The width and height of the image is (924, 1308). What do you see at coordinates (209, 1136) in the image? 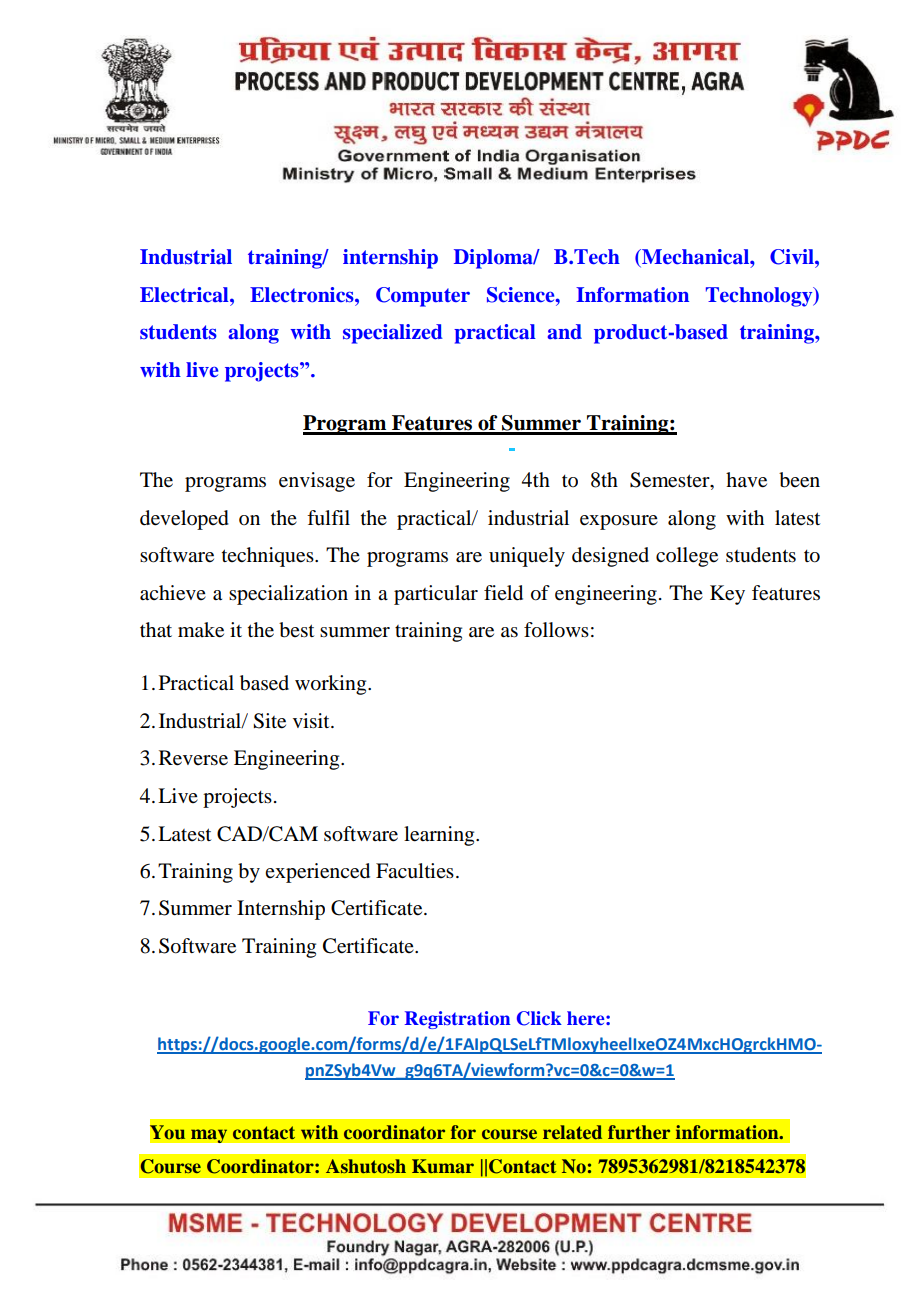
I see `may` at bounding box center [209, 1136].
